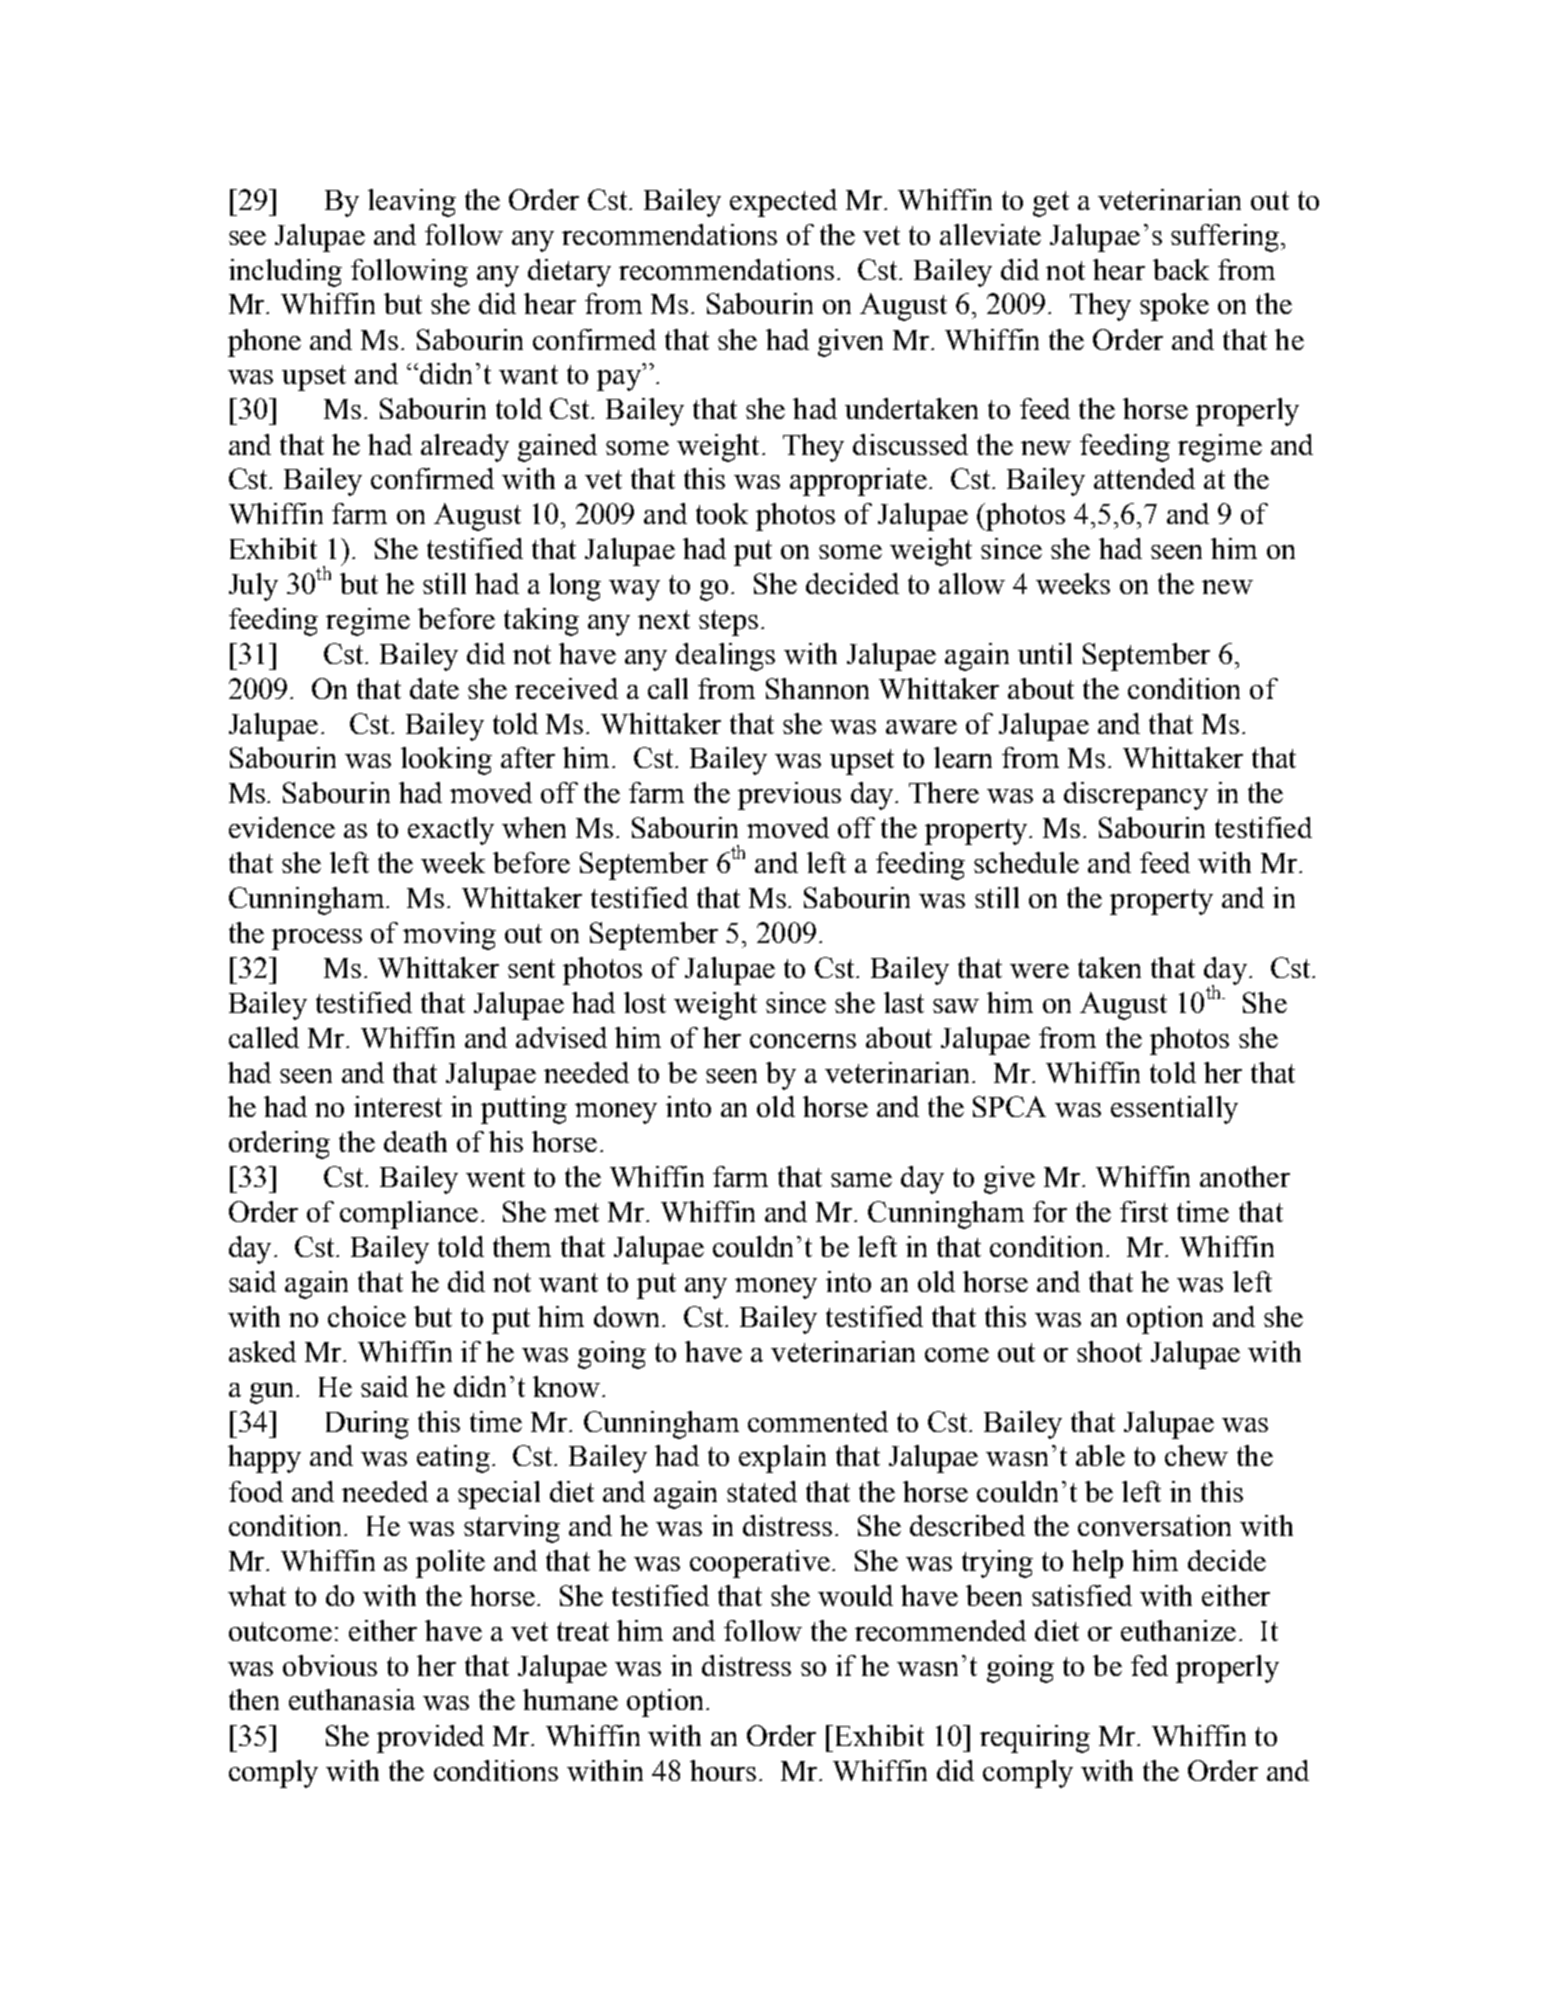  What do you see at coordinates (723, 1770) in the document?
I see `hours` at bounding box center [723, 1770].
